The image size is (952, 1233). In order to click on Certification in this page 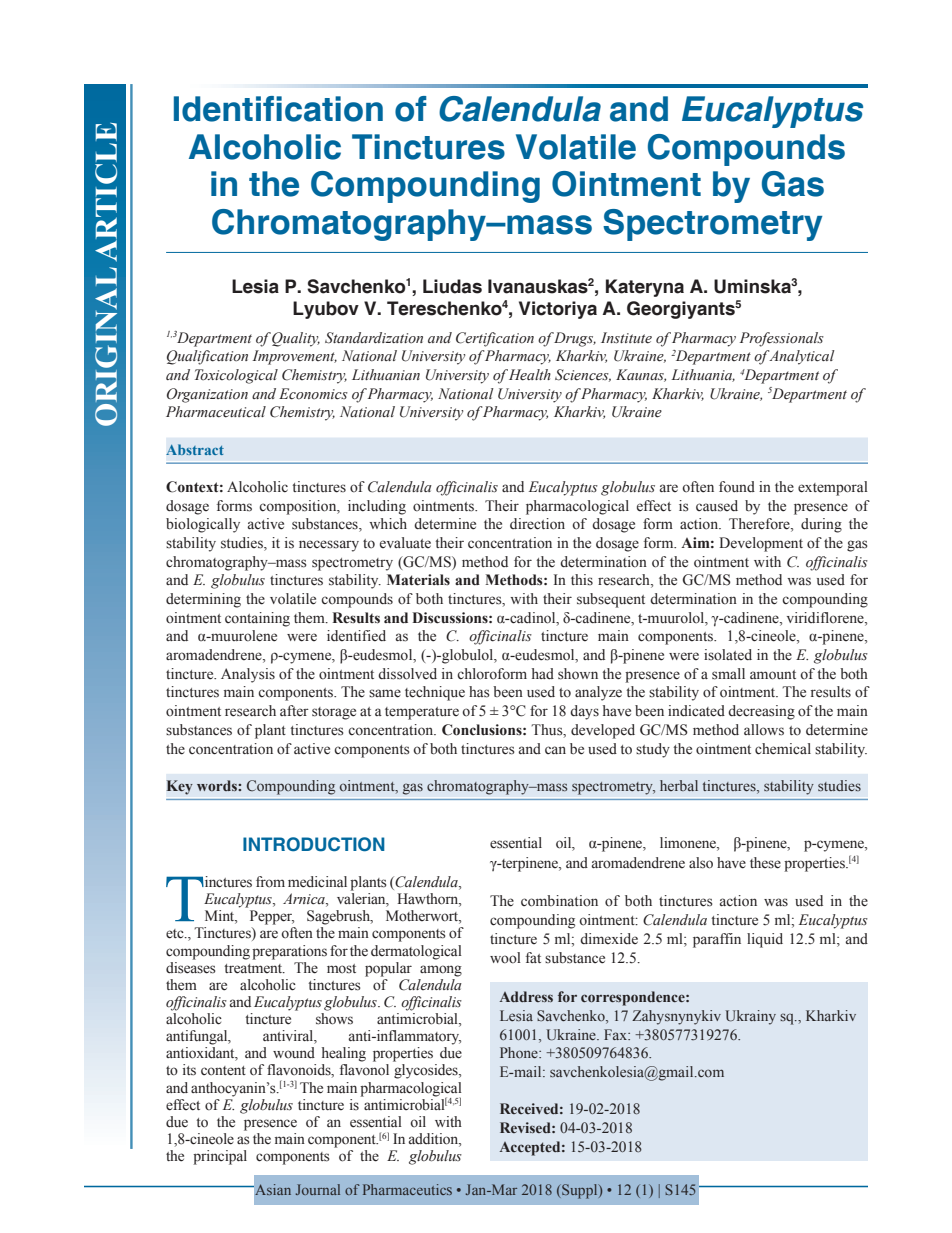, I will do `click(495, 339)`.
